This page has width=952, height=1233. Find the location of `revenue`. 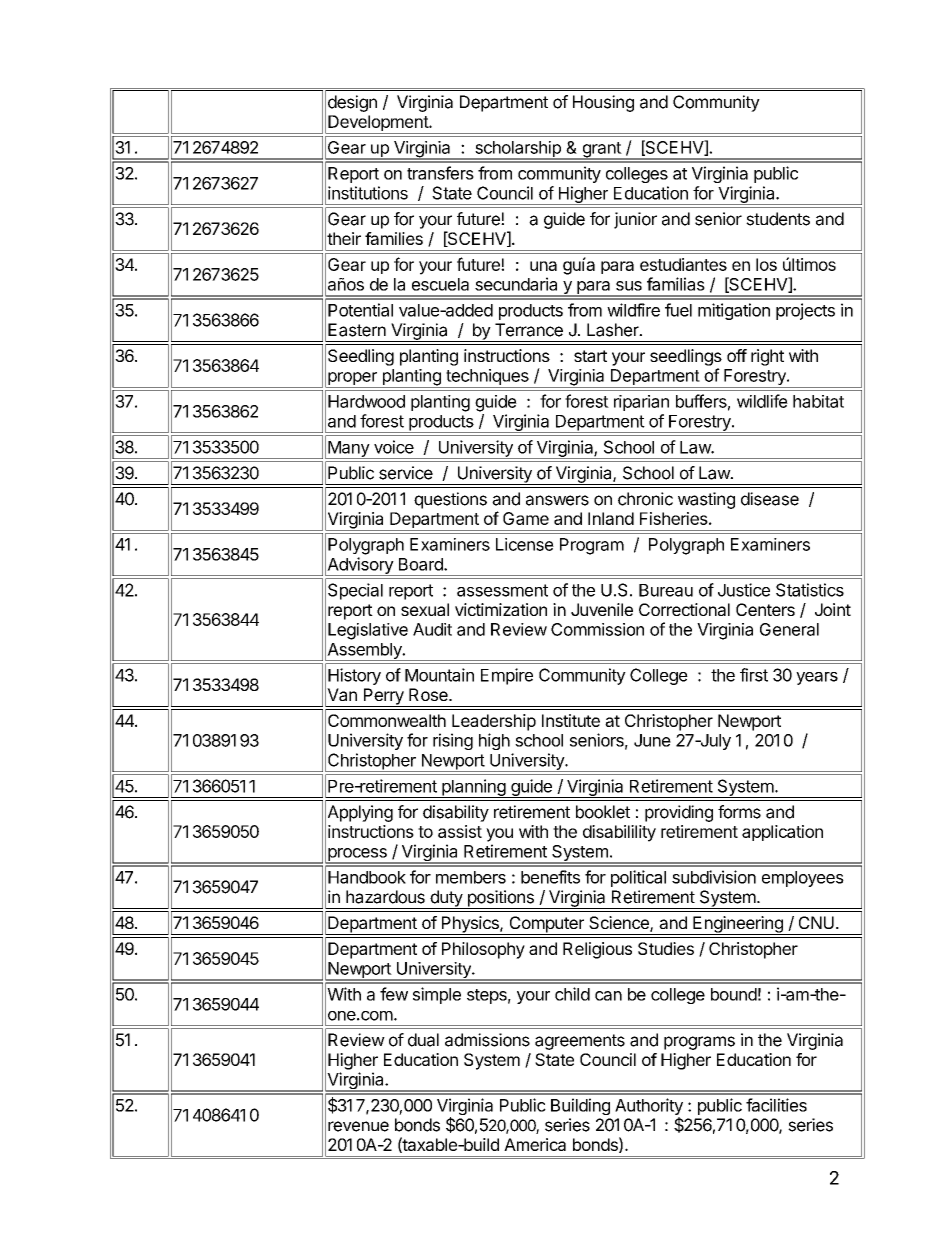

revenue is located at coordinates (358, 1126).
